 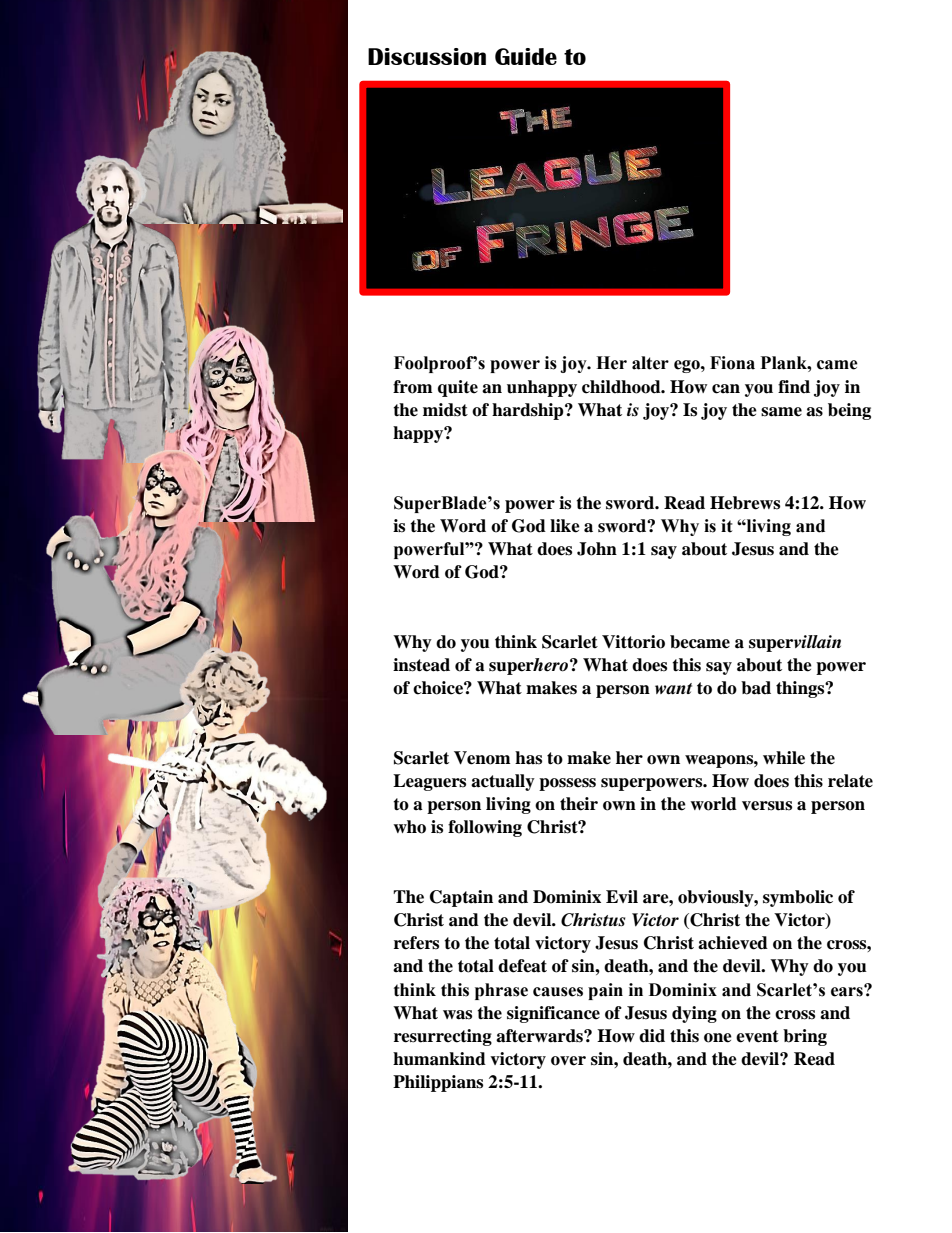 What do you see at coordinates (652, 1036) in the page?
I see `did` at bounding box center [652, 1036].
